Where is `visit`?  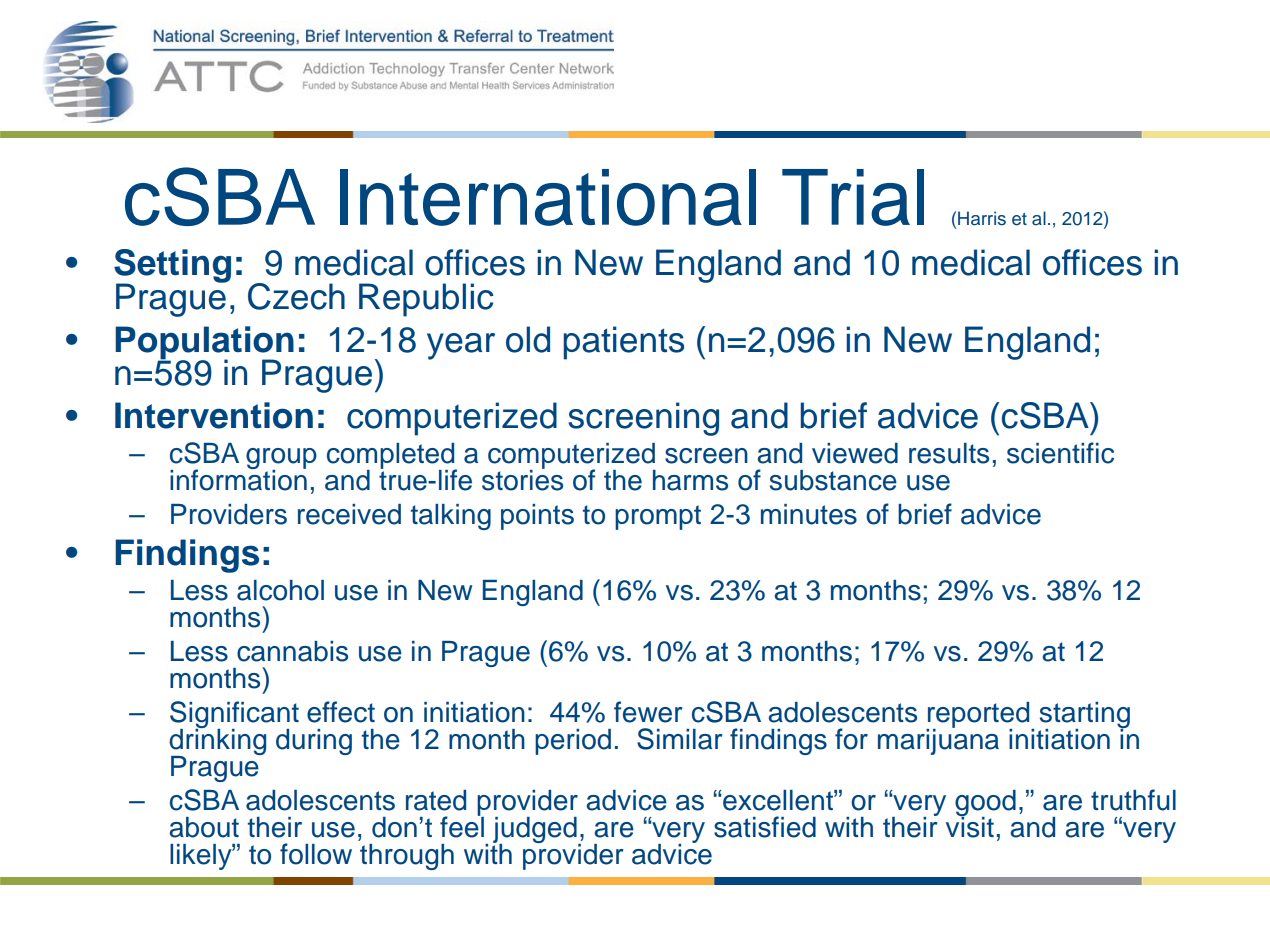
visit is located at coordinates (970, 826).
